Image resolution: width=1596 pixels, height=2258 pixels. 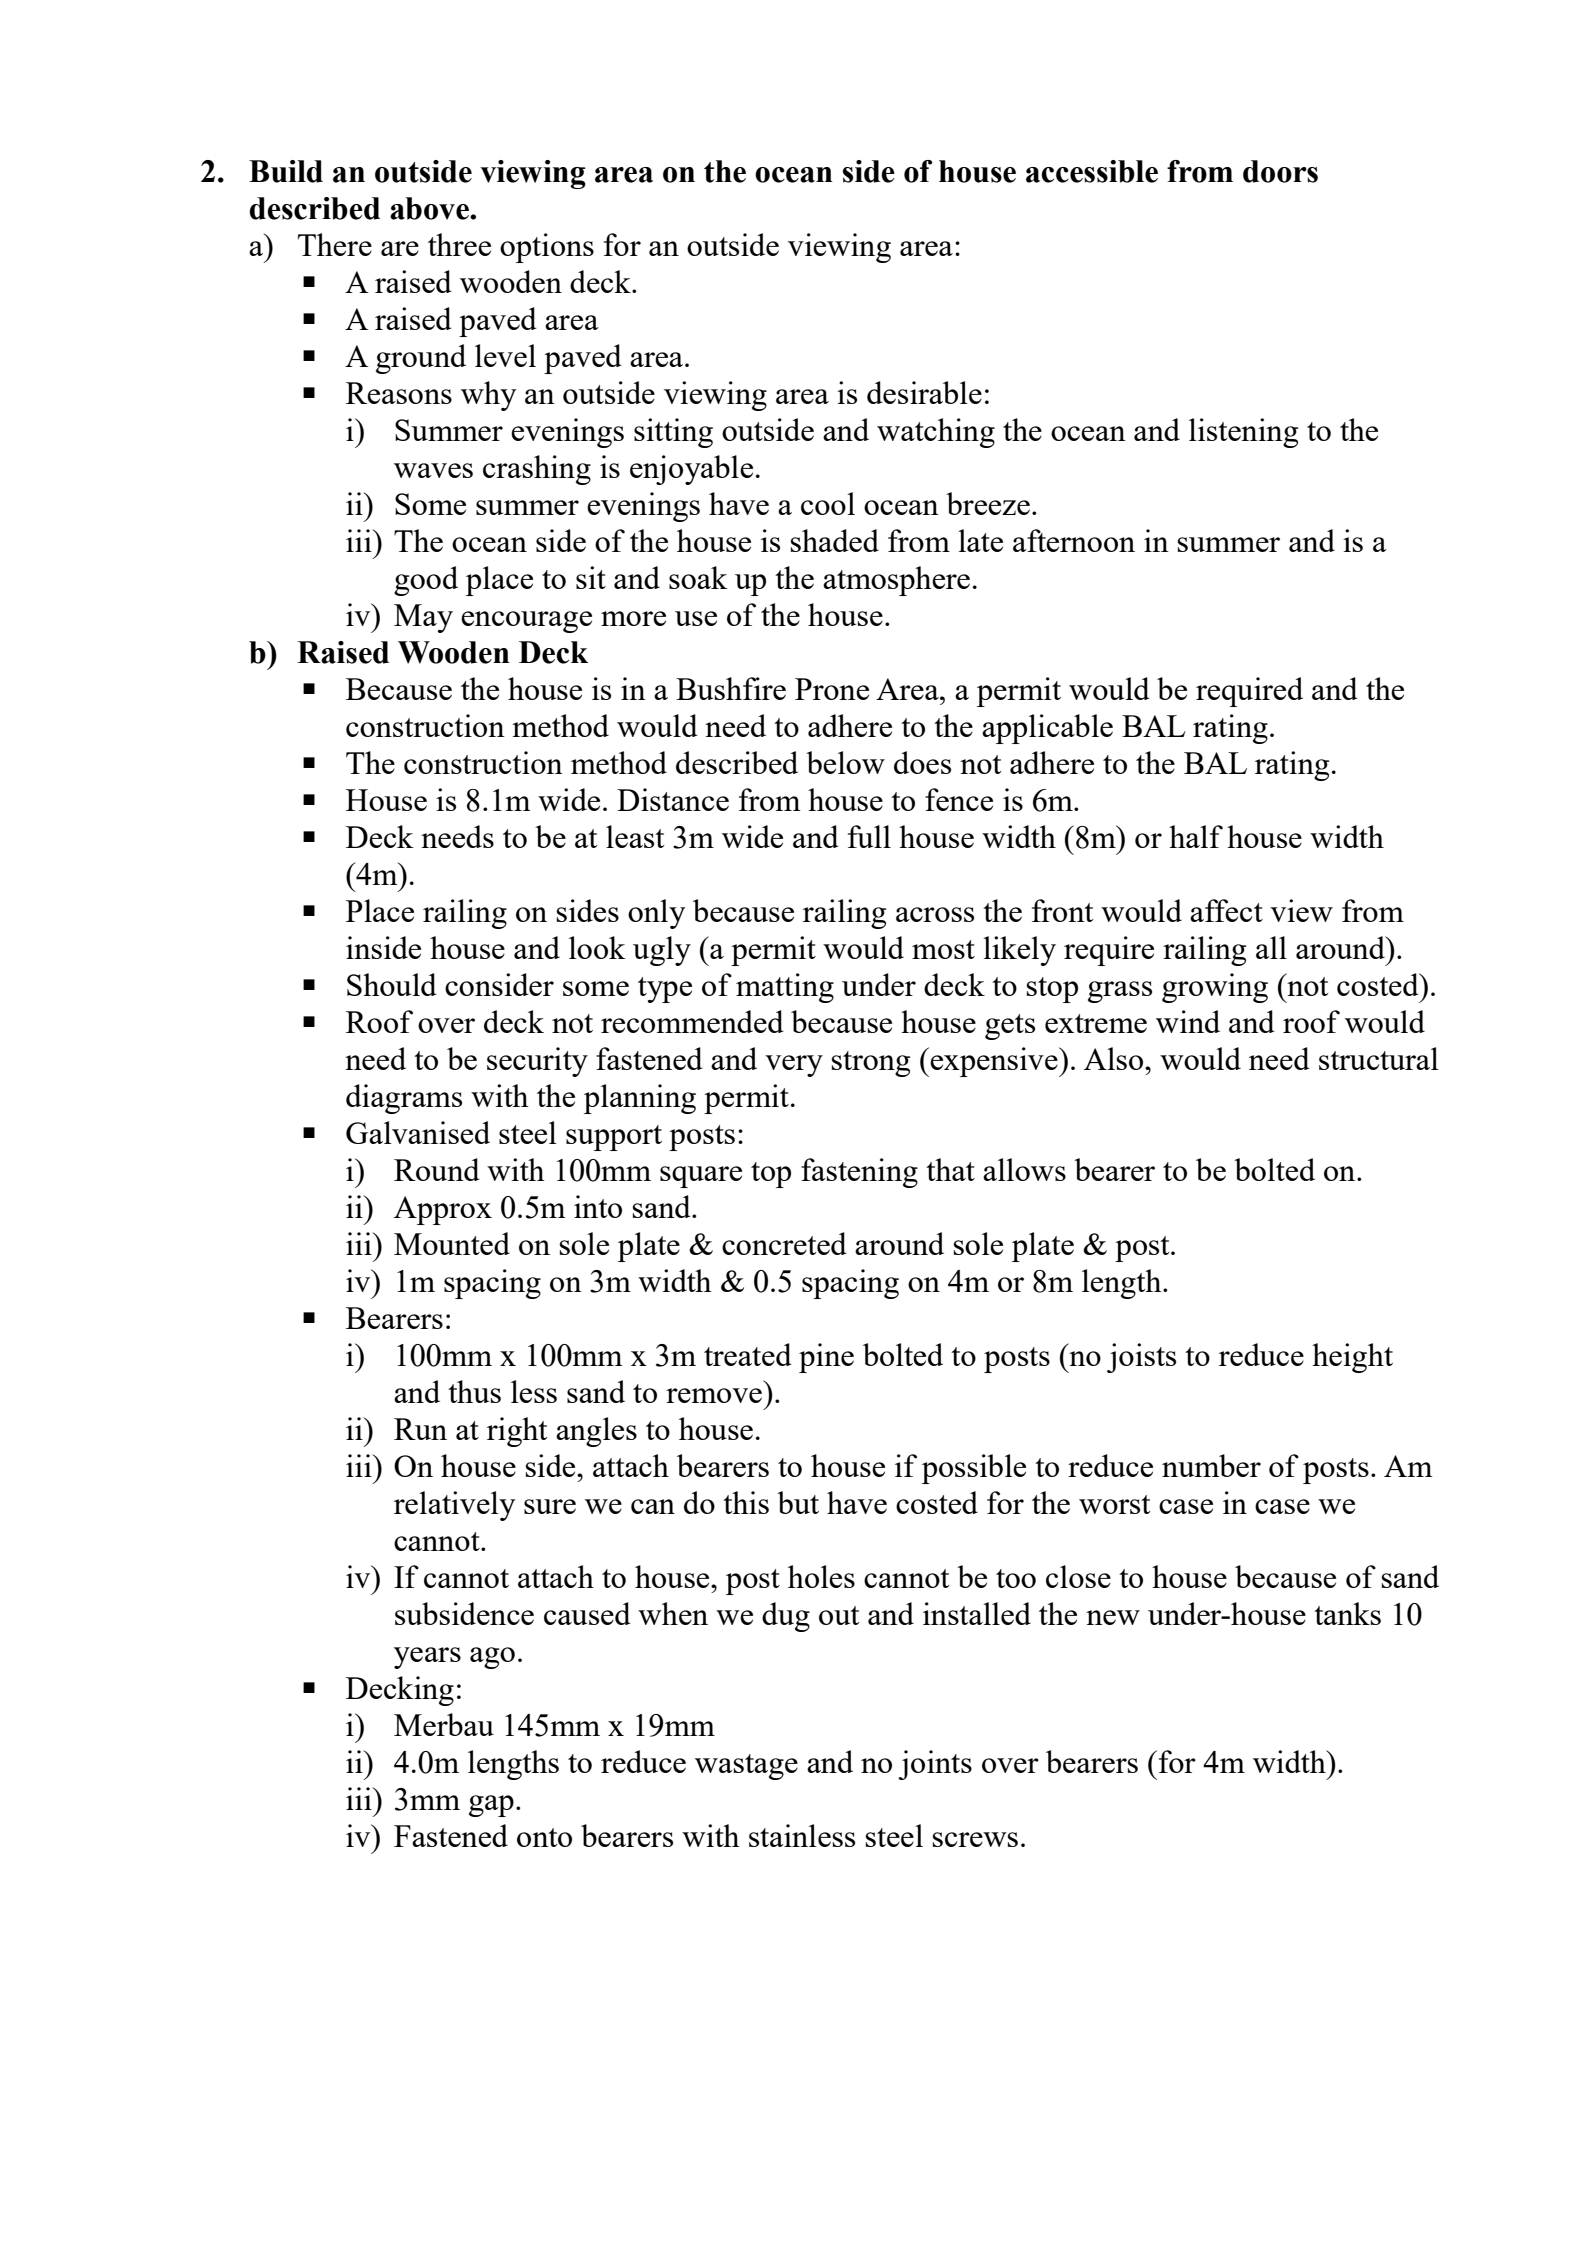 I want to click on wastage, so click(x=746, y=1767).
